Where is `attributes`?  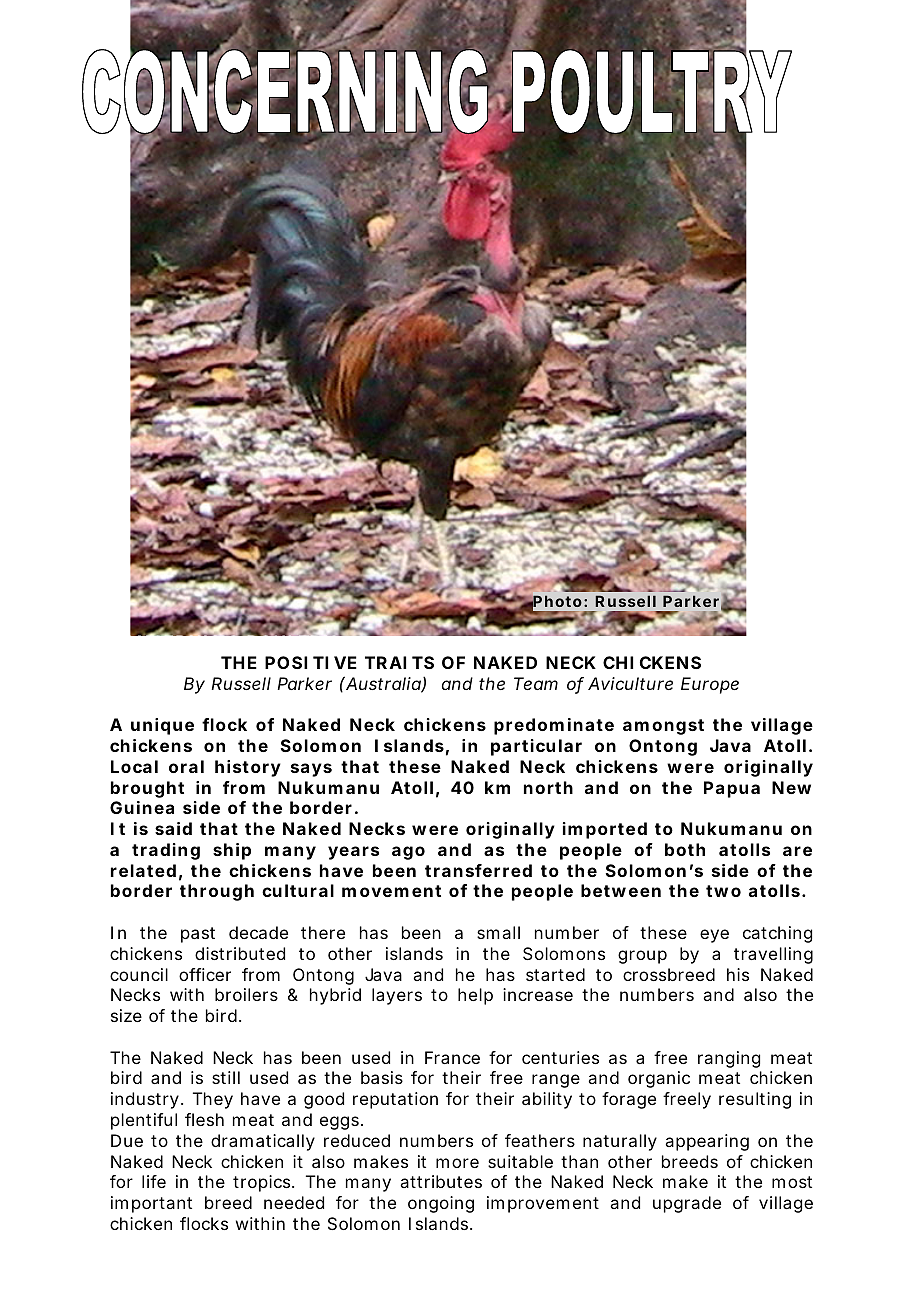 attributes is located at coordinates (441, 1181).
